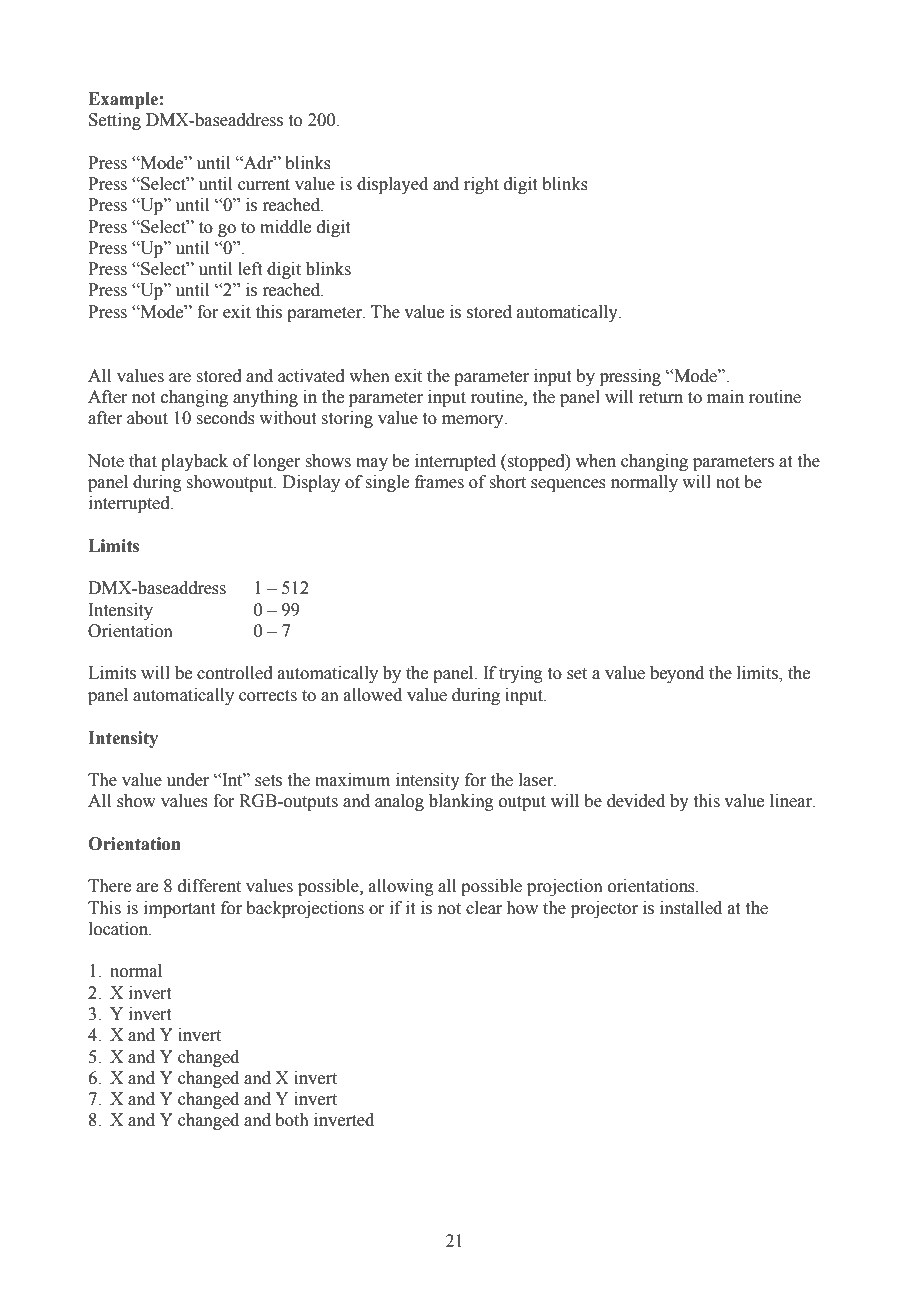 The height and width of the screenshot is (1308, 924). What do you see at coordinates (209, 886) in the screenshot?
I see `different` at bounding box center [209, 886].
